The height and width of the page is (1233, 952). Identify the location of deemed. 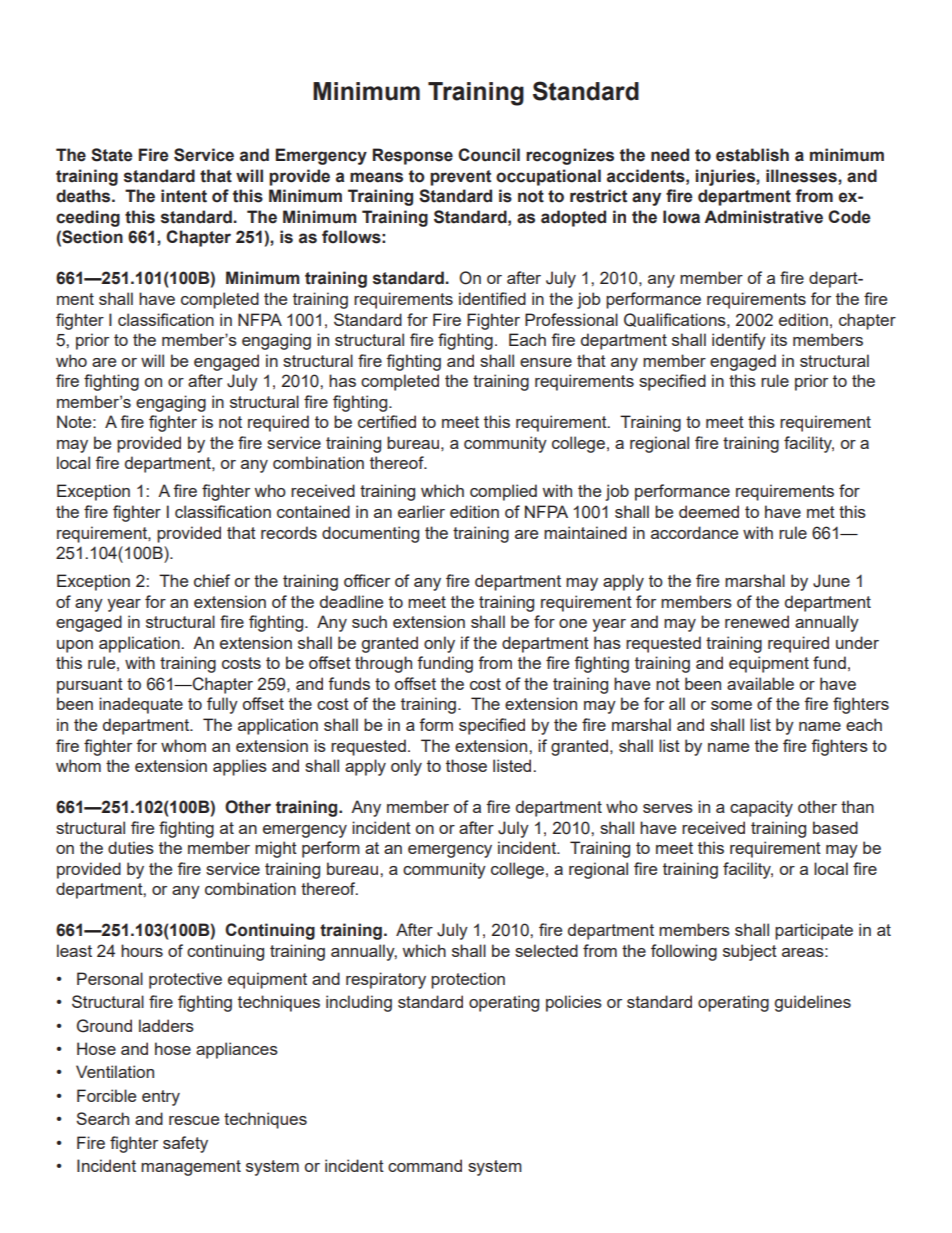
(709, 511).
